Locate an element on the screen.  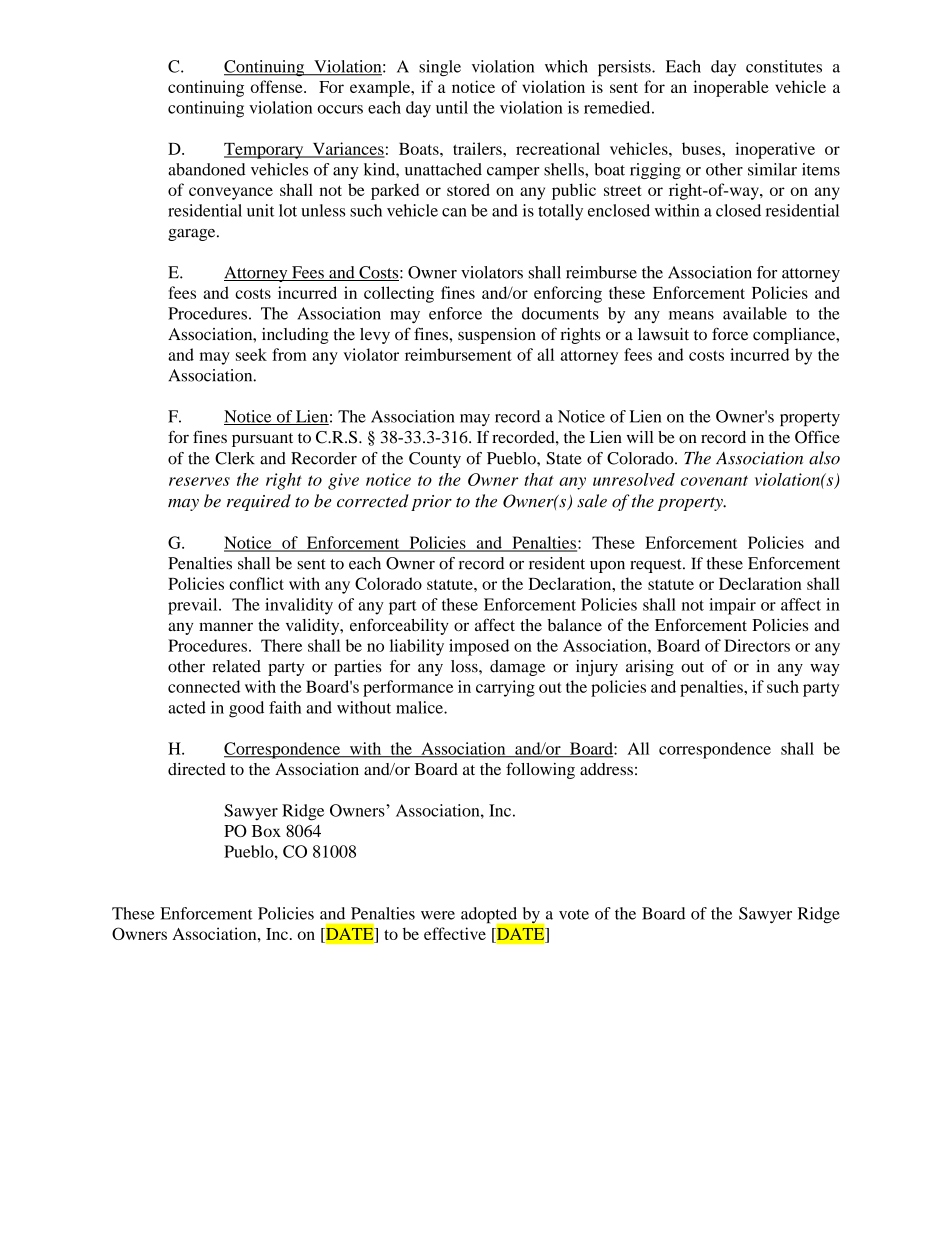
covenant is located at coordinates (714, 481).
